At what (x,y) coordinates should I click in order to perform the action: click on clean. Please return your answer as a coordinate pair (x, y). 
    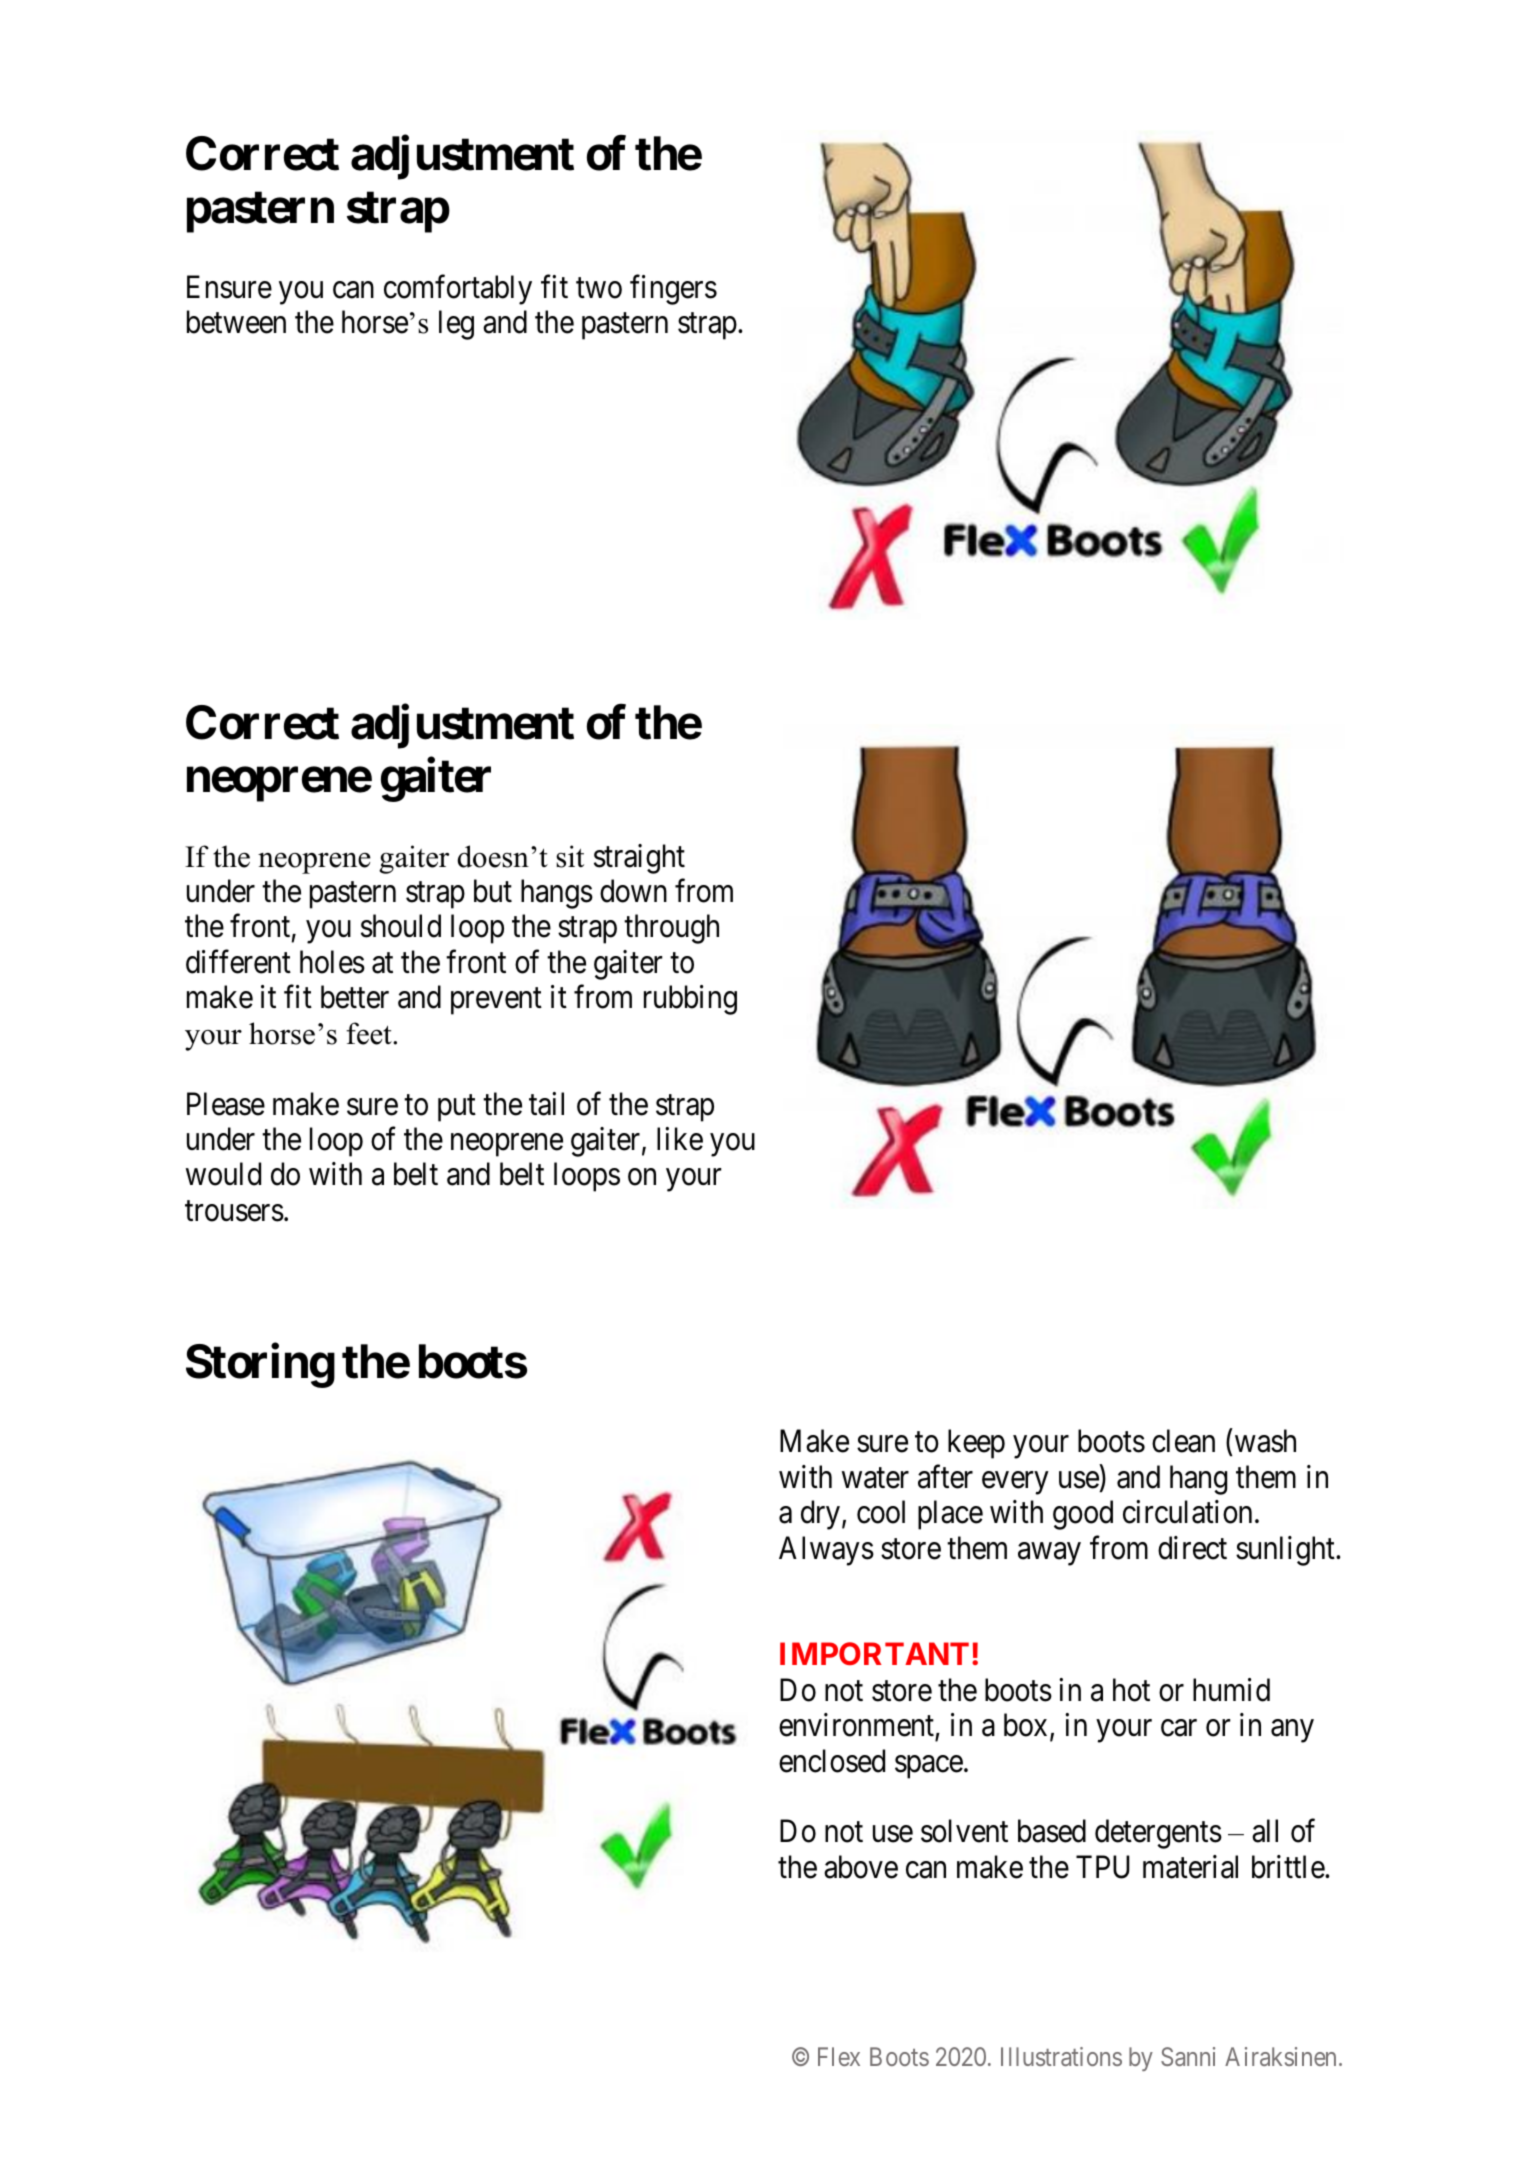
    Looking at the image, I should click on (1183, 1441).
